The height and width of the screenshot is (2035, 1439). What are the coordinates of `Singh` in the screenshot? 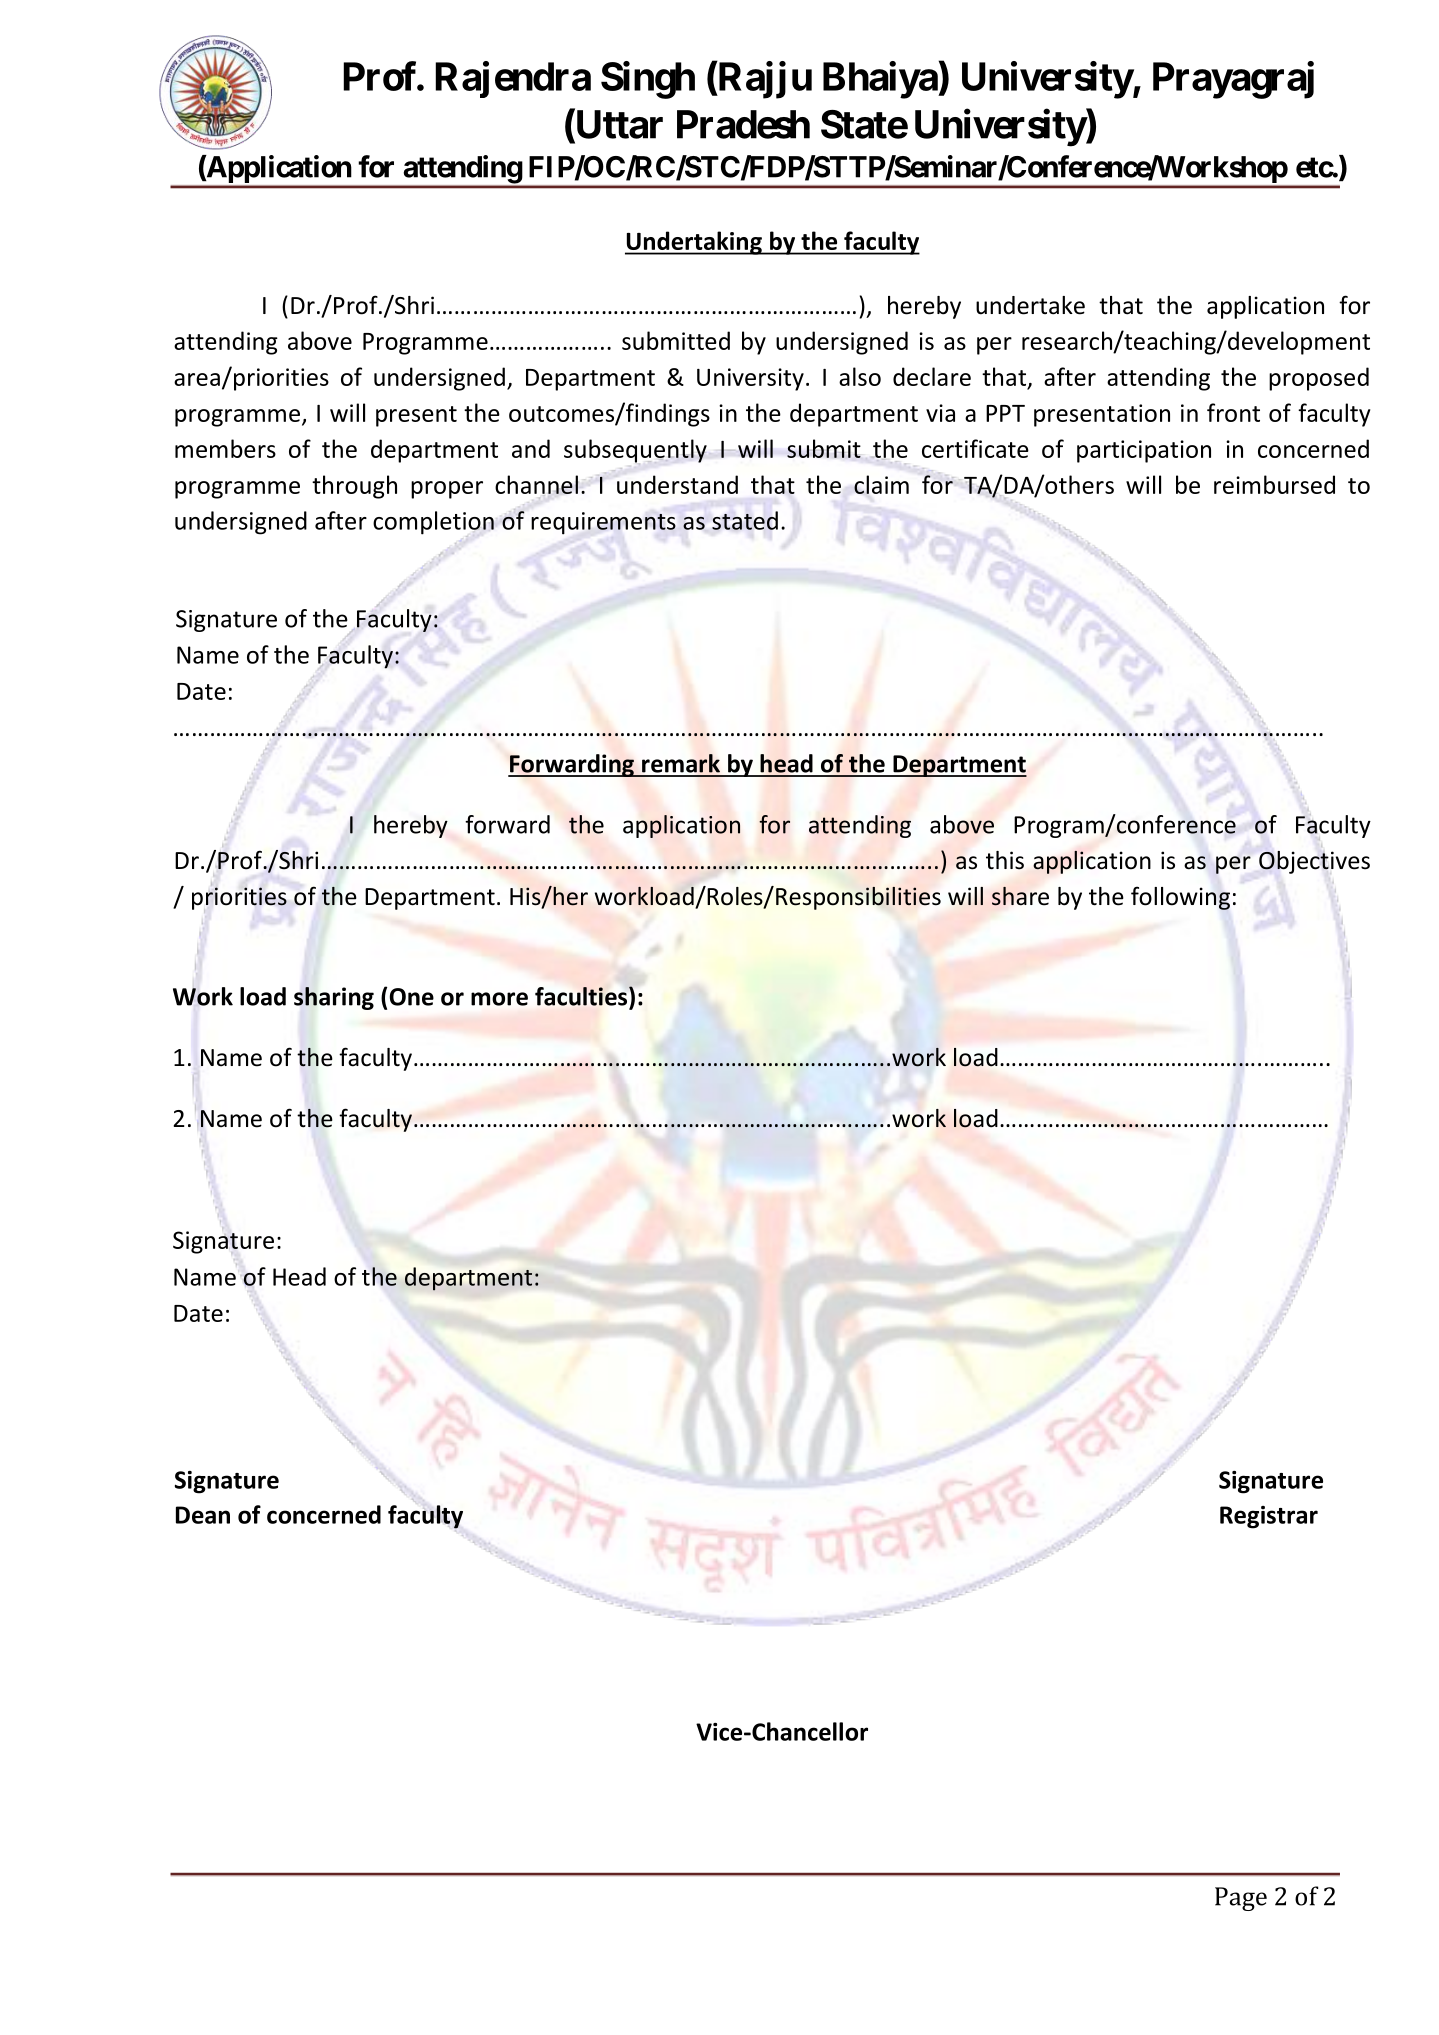 It's located at (648, 80).
